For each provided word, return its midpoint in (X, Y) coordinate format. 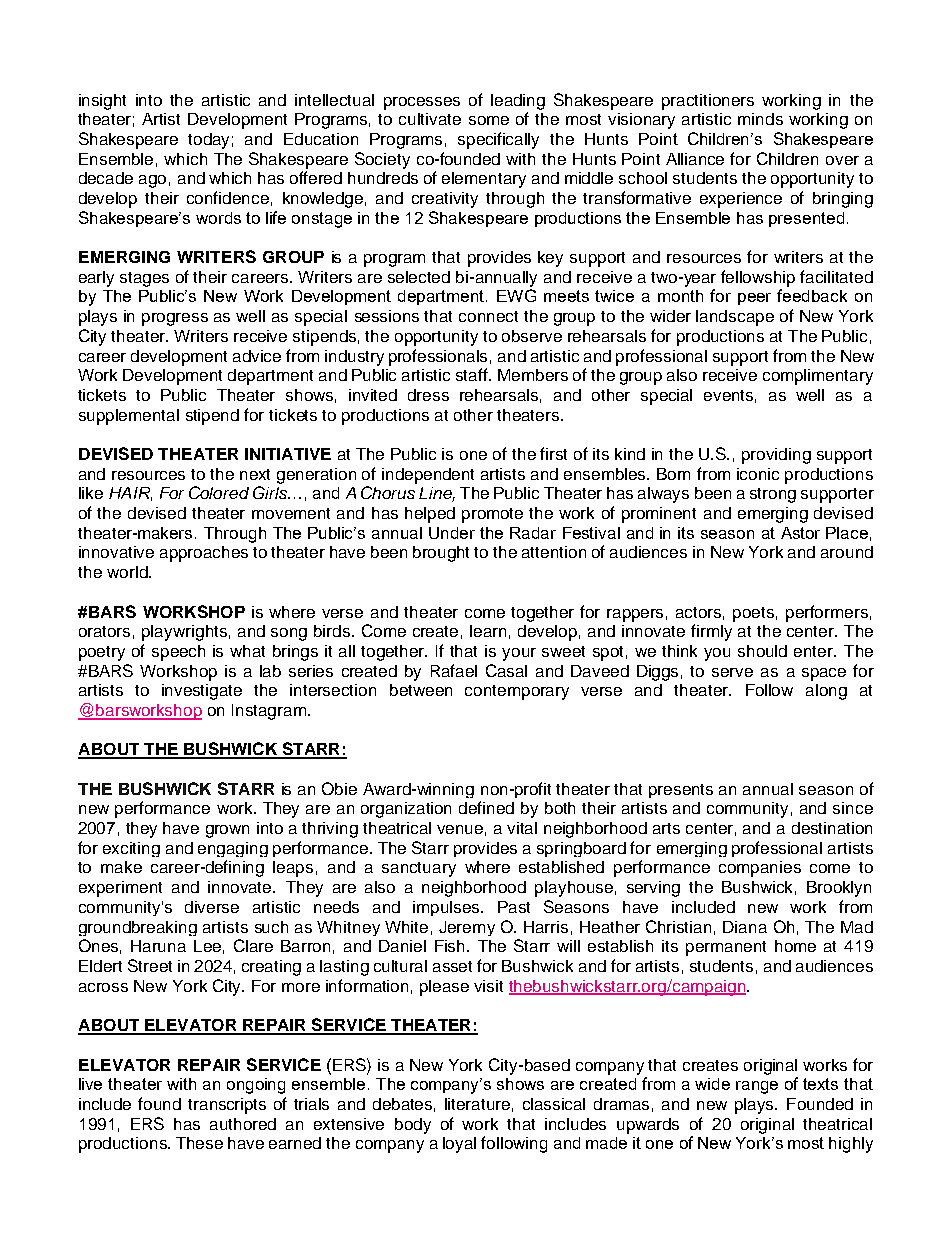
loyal (459, 1145)
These (199, 1143)
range (757, 1087)
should (762, 651)
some (489, 120)
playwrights (184, 633)
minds (760, 119)
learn (488, 631)
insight (102, 102)
